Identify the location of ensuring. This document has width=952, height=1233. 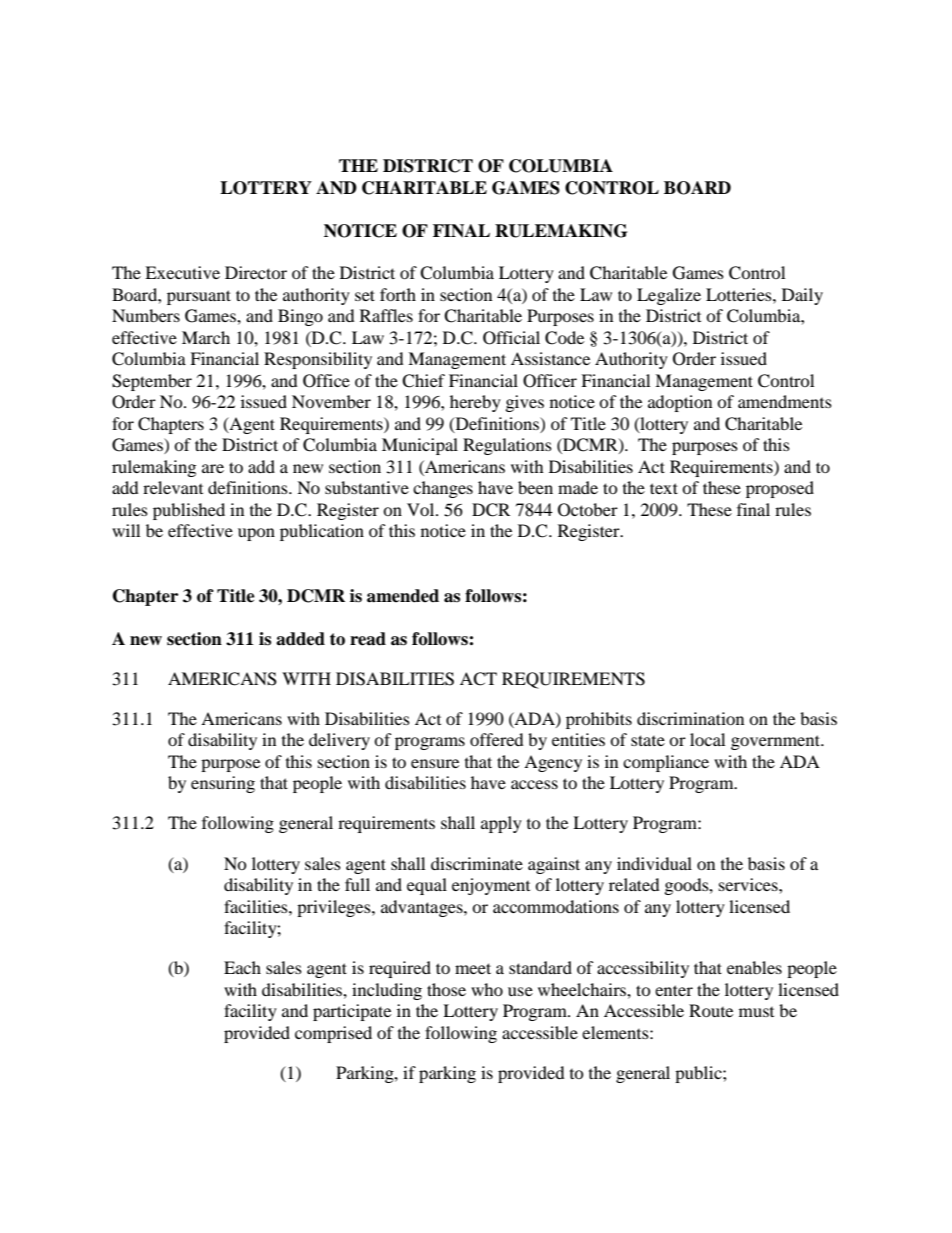
(223, 784).
